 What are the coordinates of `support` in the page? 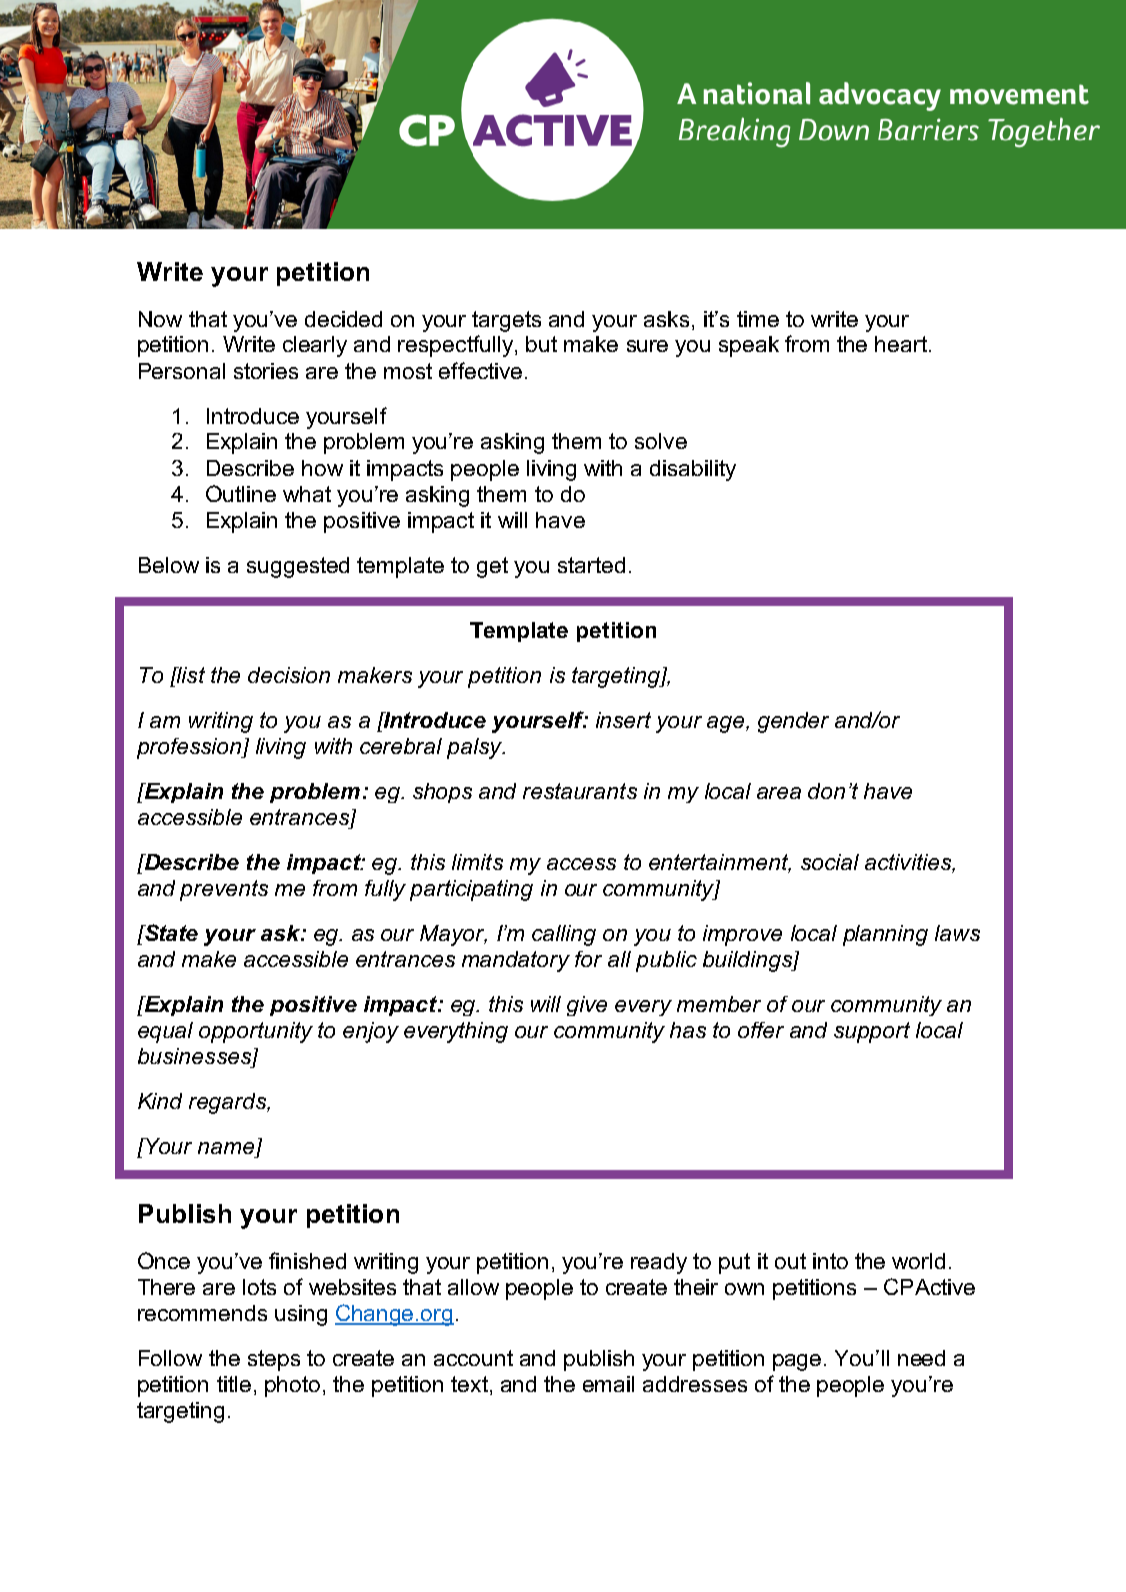 It's located at (872, 1032).
